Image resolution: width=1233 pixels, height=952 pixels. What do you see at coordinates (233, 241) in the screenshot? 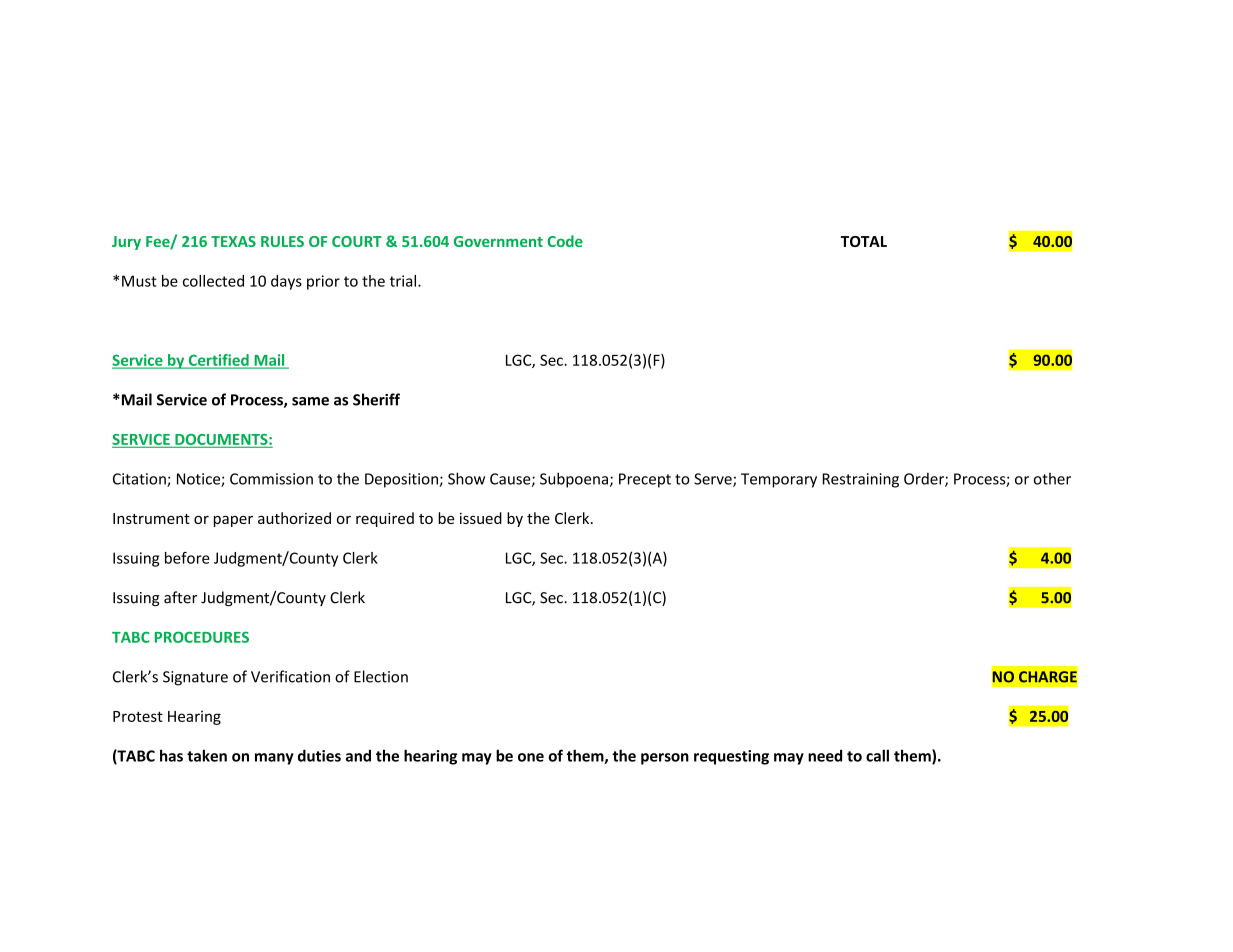
I see `TEXAS` at bounding box center [233, 241].
